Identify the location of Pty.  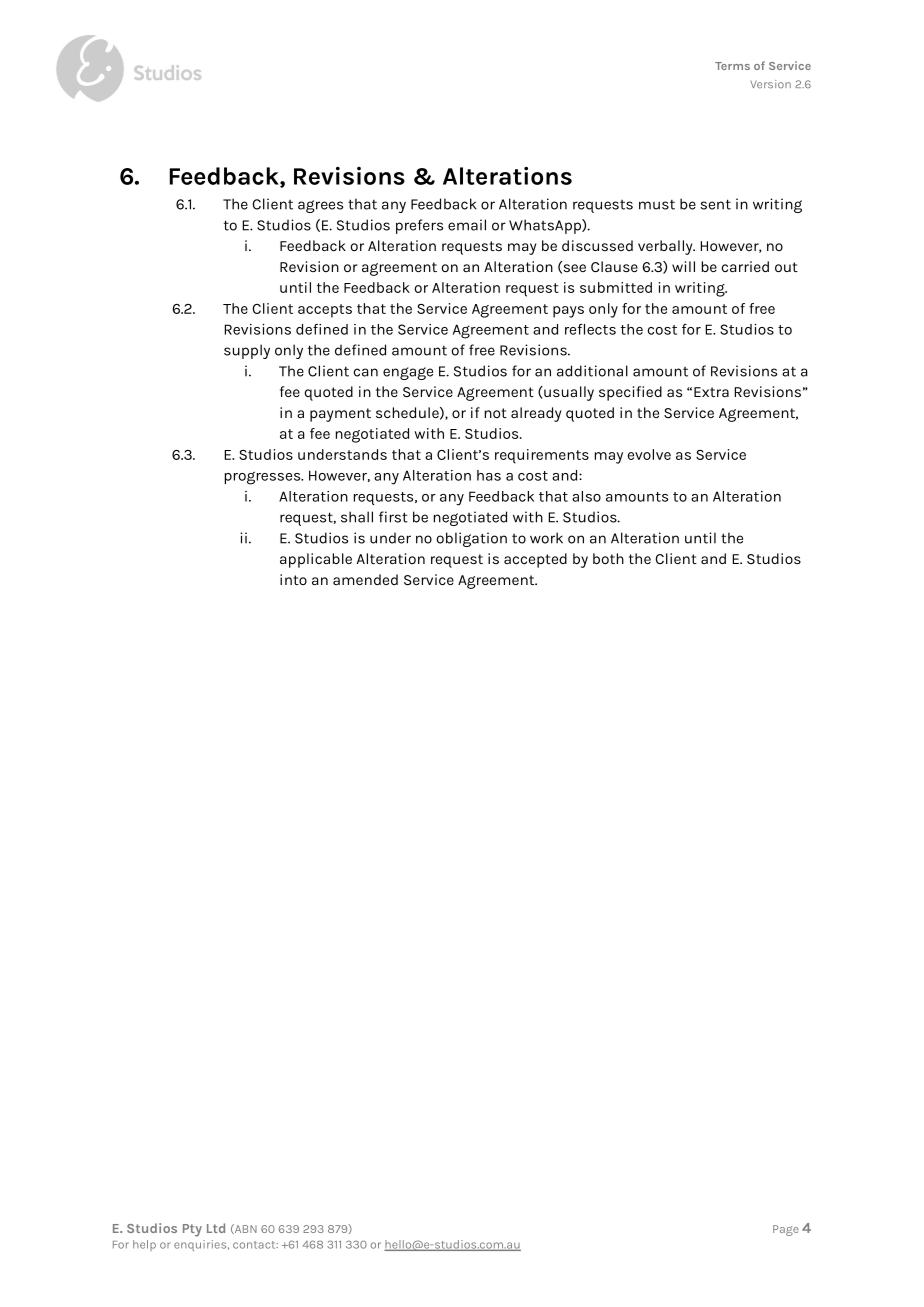
(192, 1230).
